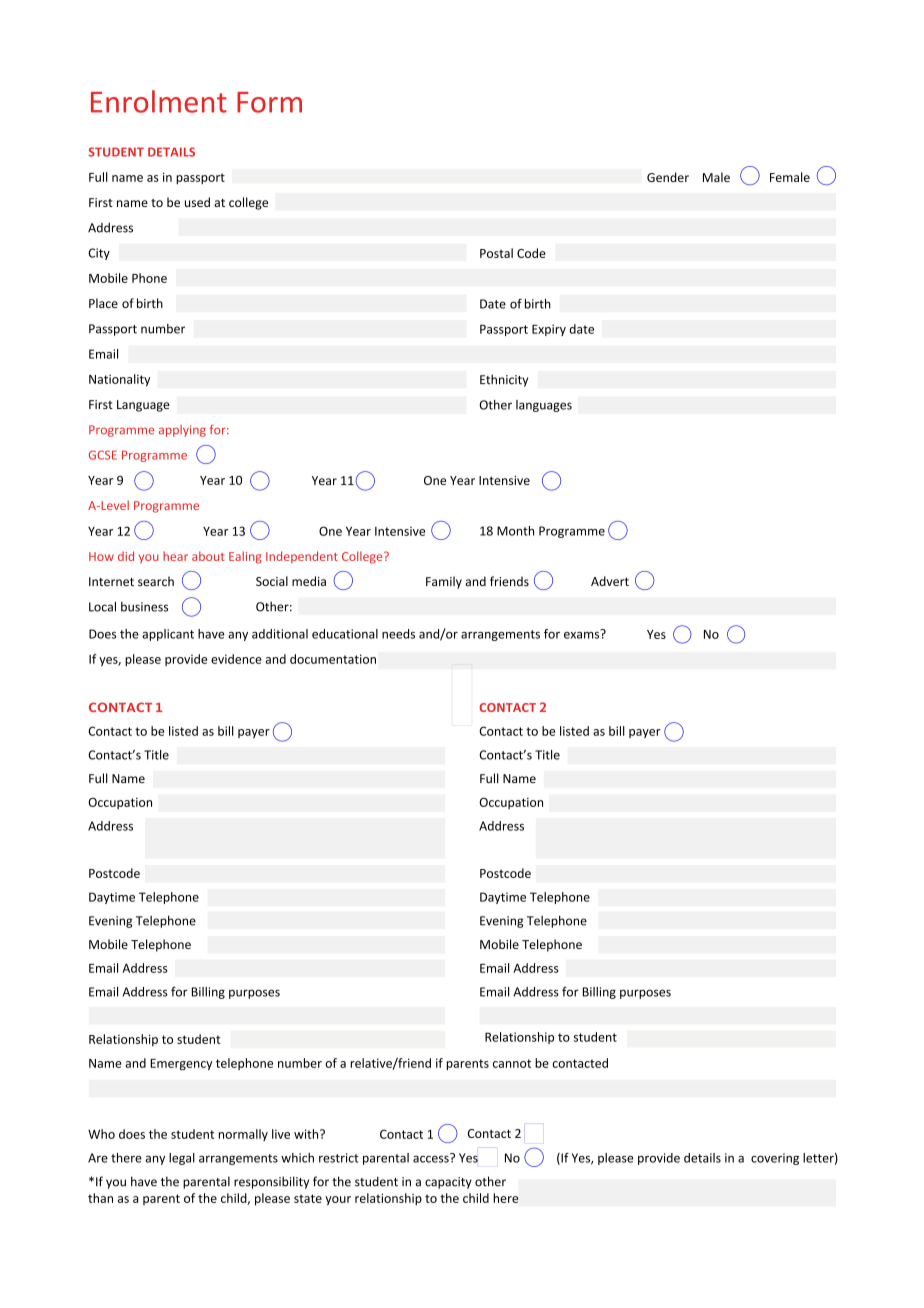 This image has height=1308, width=924. I want to click on Advert, so click(610, 581).
